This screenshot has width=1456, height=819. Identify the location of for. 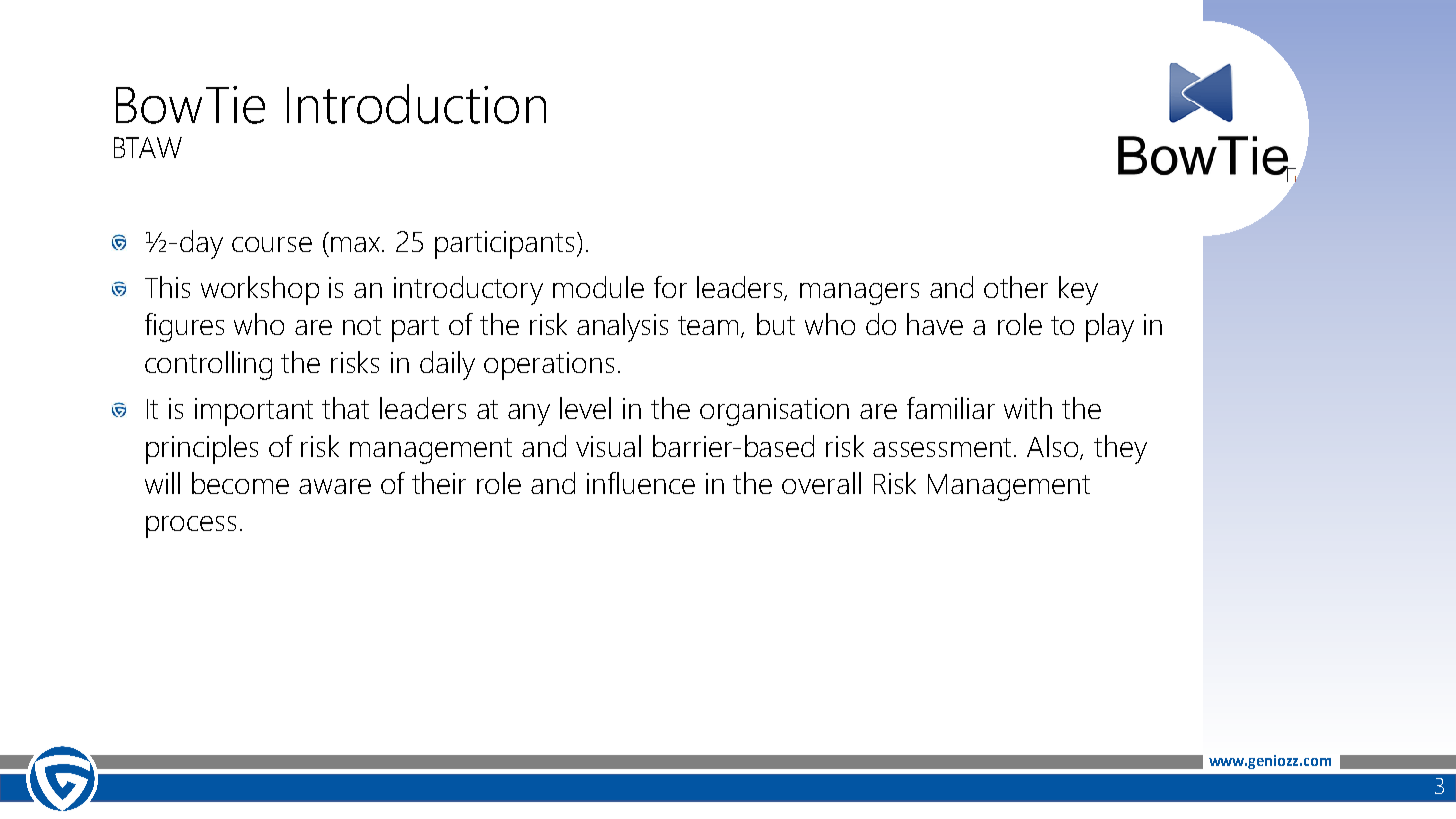
(670, 287).
